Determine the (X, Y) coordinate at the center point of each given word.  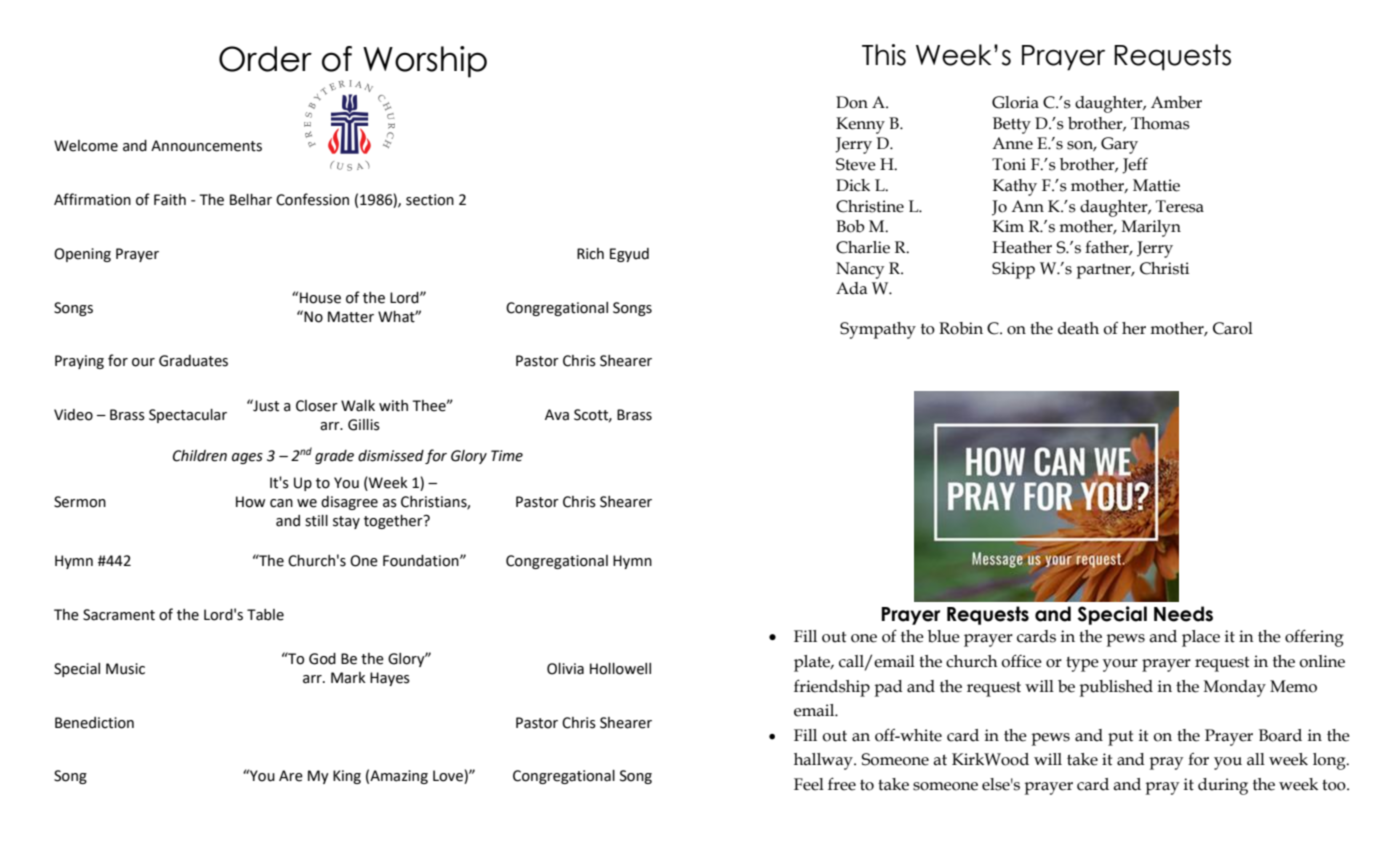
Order (265, 59)
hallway (824, 761)
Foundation (422, 561)
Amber (1176, 102)
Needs (1183, 614)
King (347, 777)
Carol (1233, 328)
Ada (852, 288)
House (320, 298)
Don (852, 102)
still (316, 521)
